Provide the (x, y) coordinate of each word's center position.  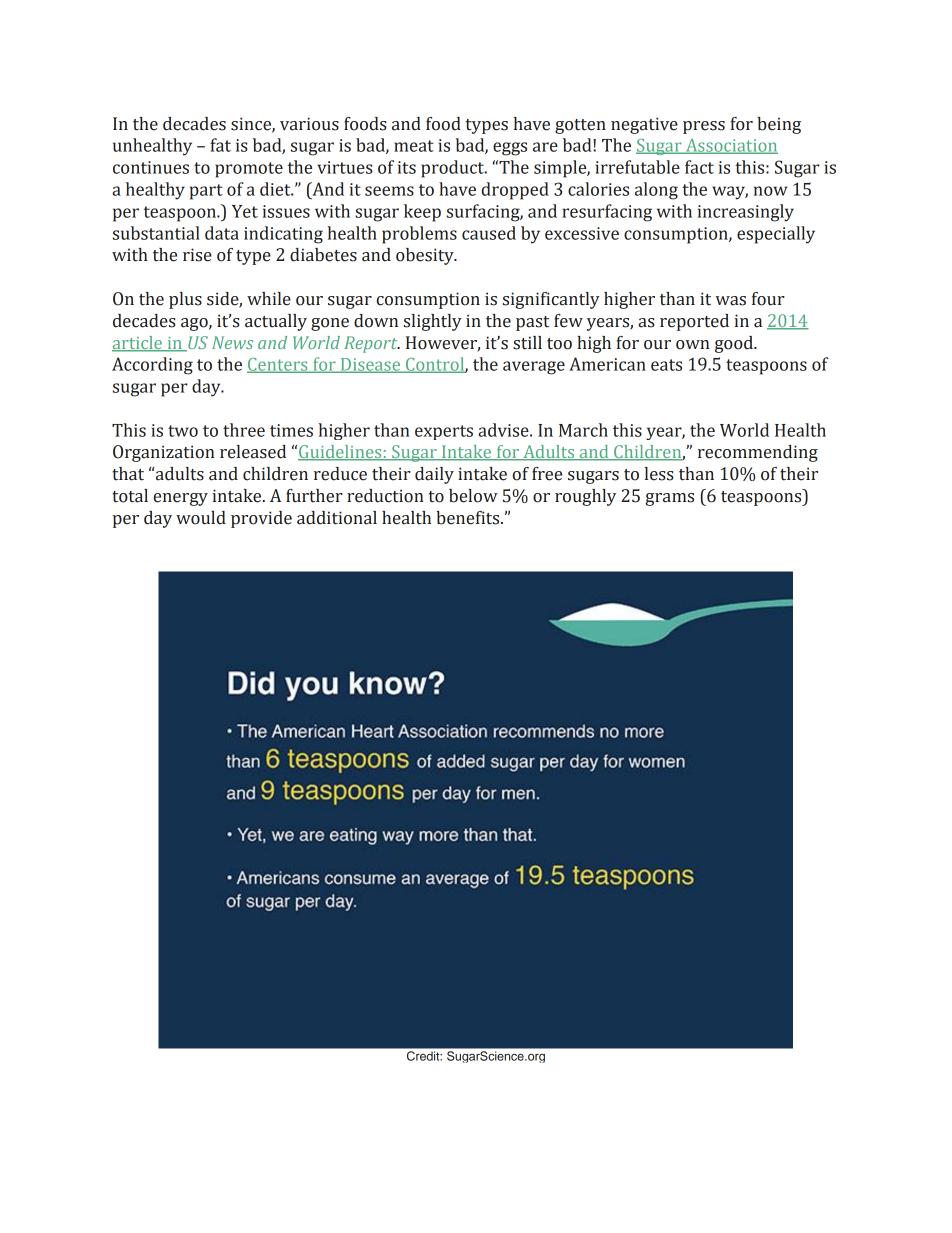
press (704, 127)
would (201, 518)
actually (276, 322)
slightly (433, 322)
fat (220, 145)
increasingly (746, 213)
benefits (469, 518)
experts (444, 432)
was (730, 301)
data (222, 233)
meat (414, 146)
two (183, 431)
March (583, 430)
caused (489, 233)
